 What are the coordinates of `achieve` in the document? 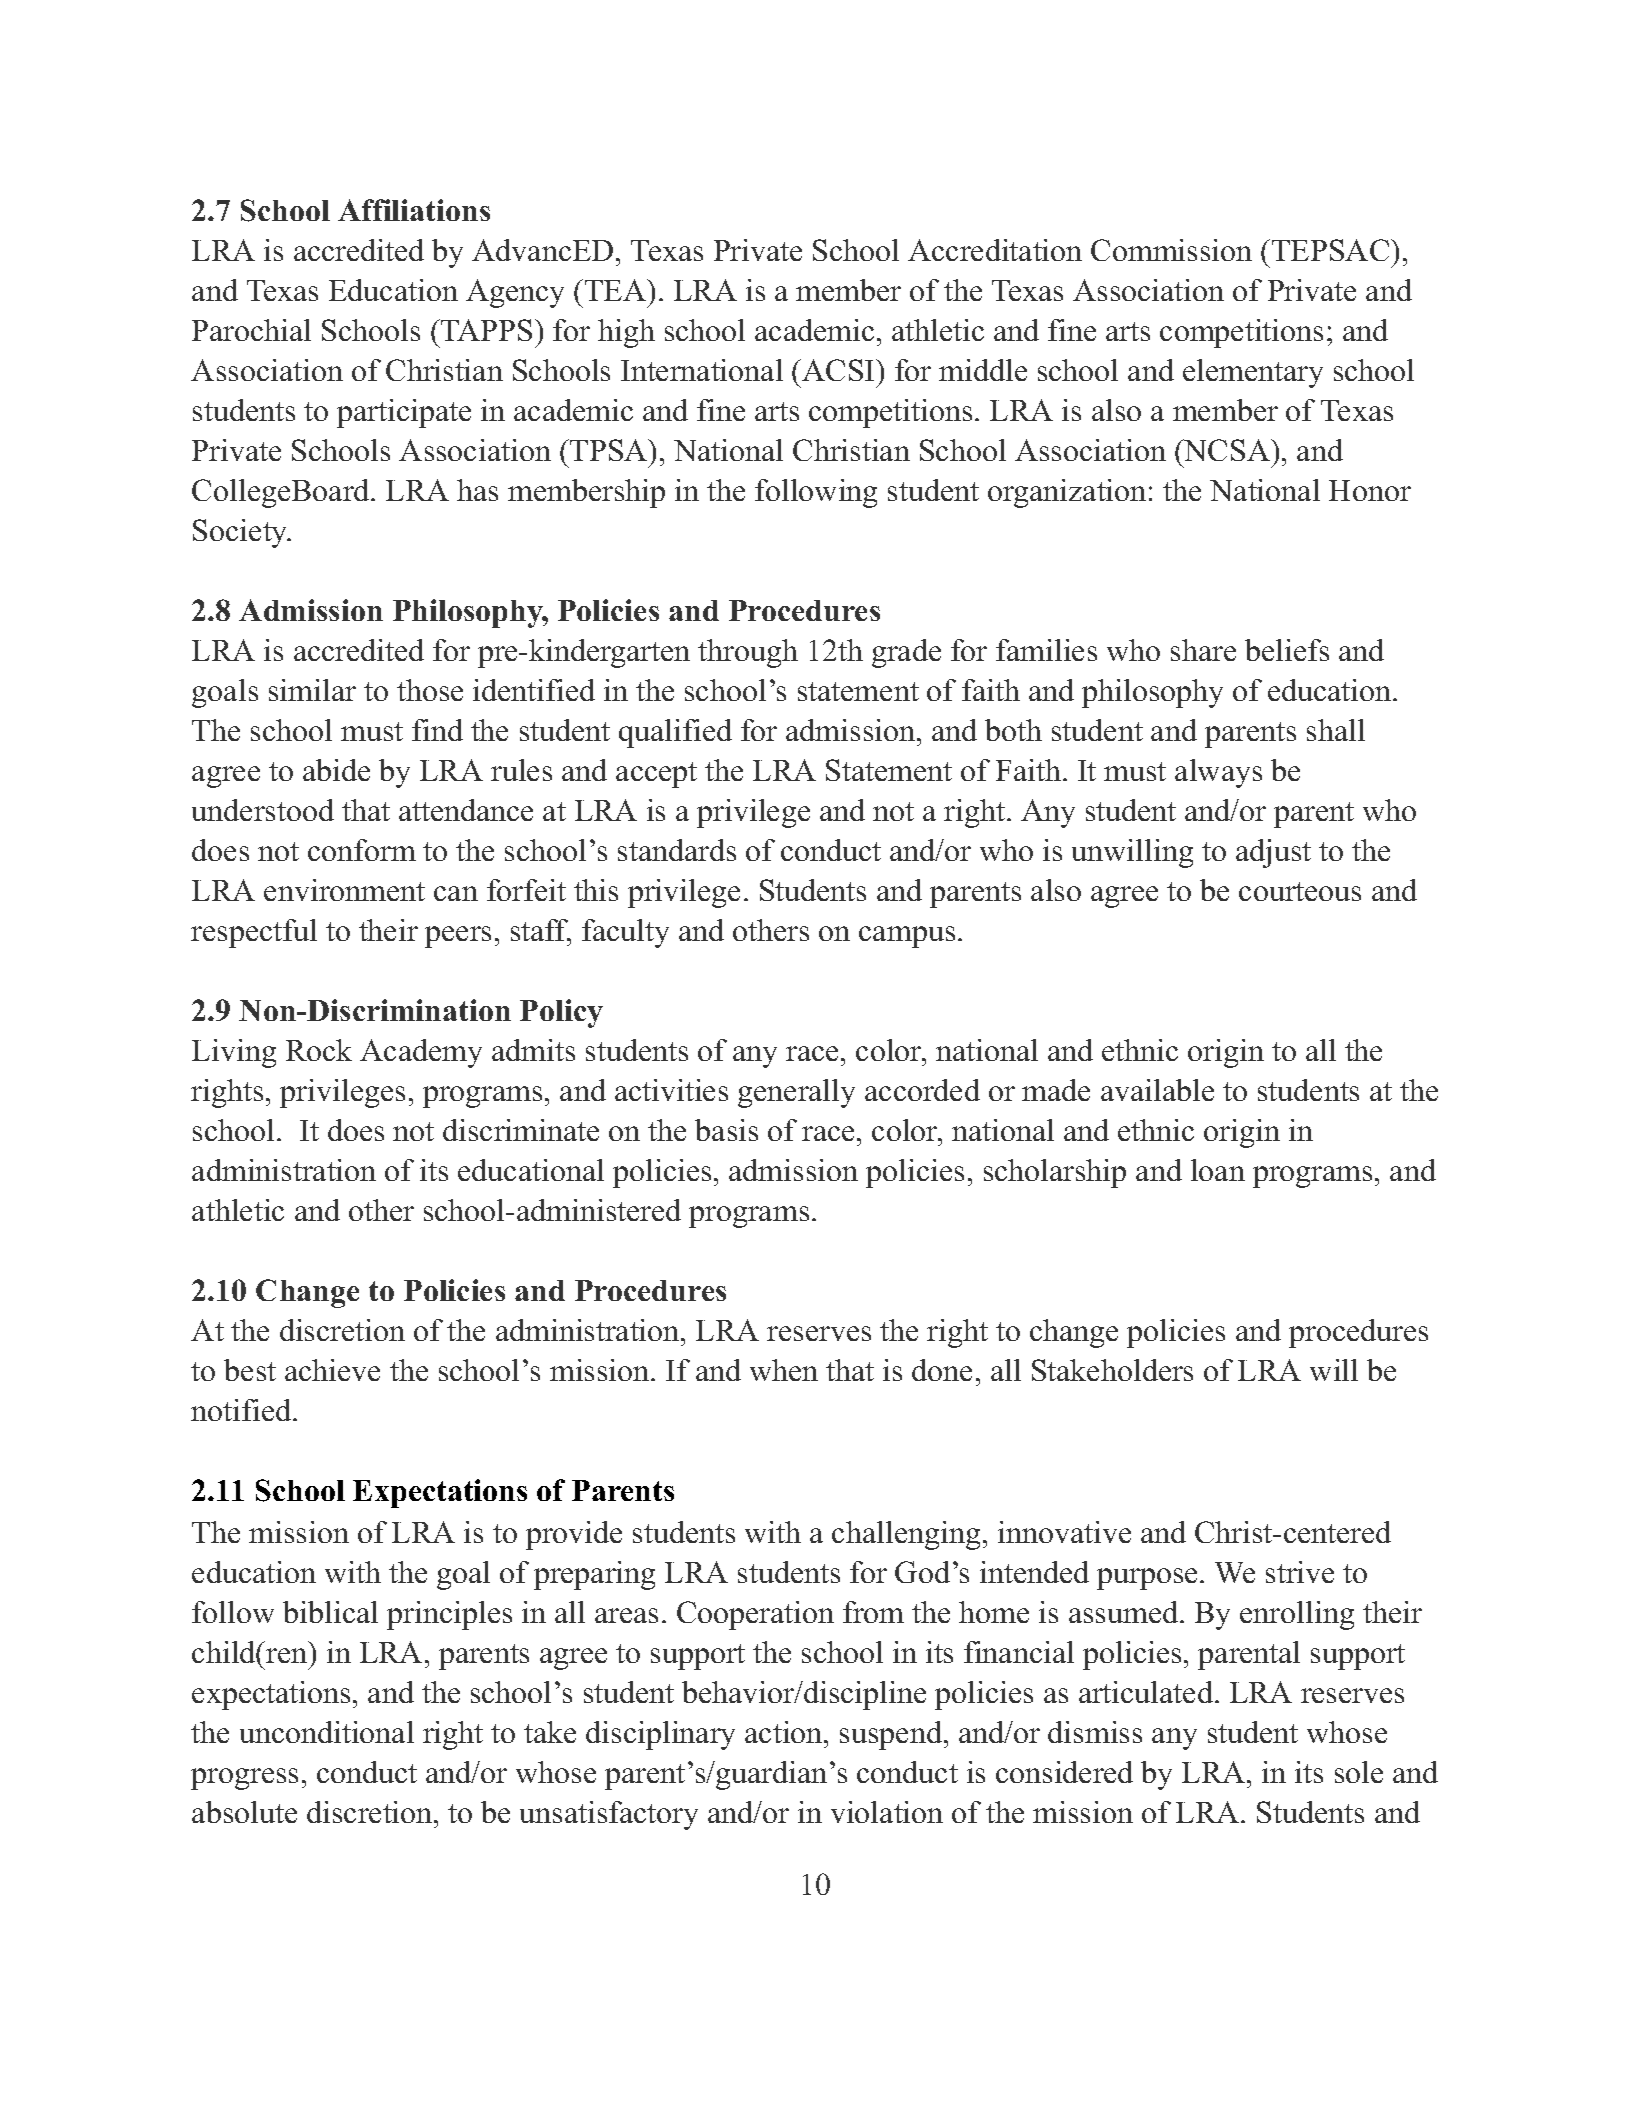 It's located at (332, 1370).
